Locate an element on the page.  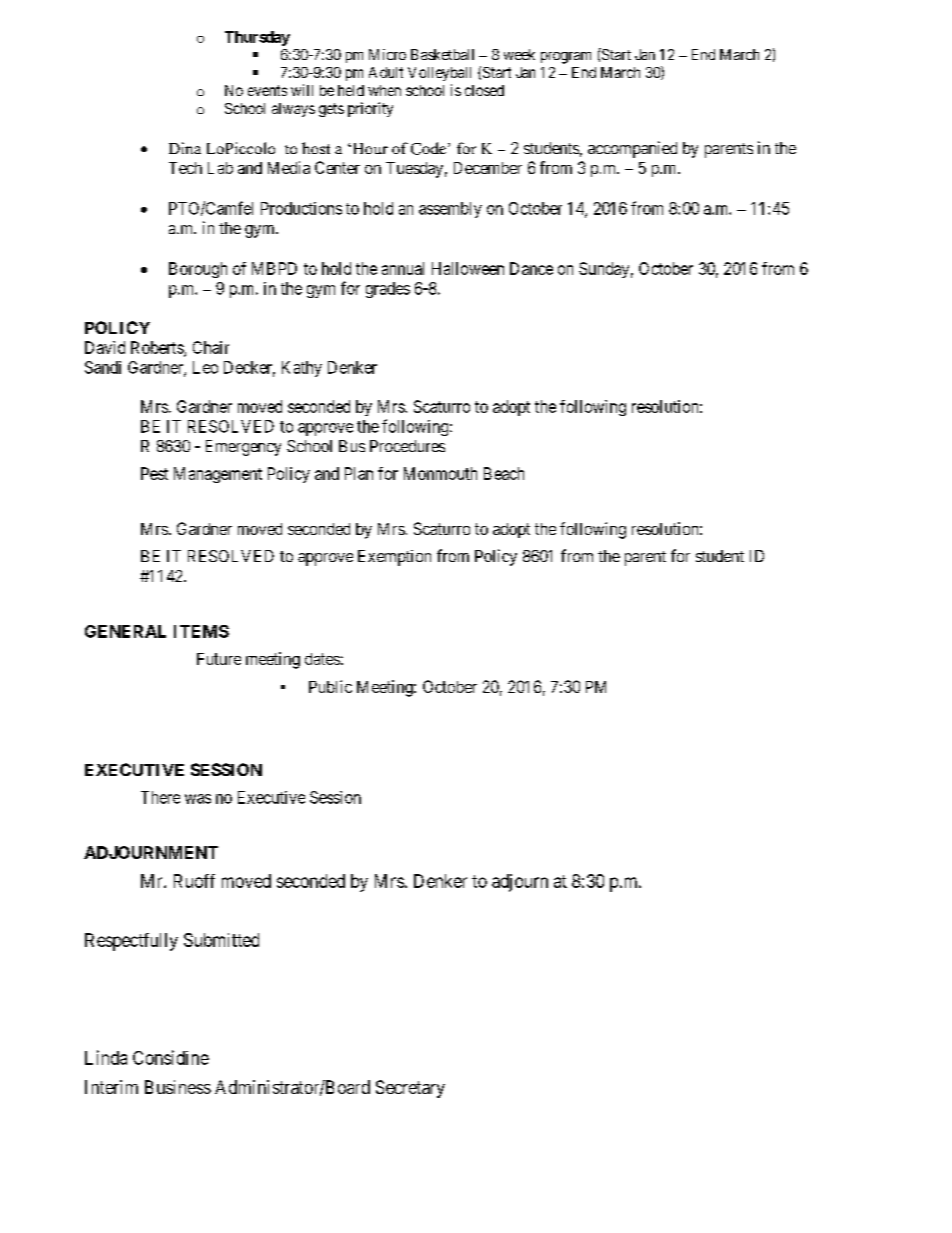
program is located at coordinates (566, 58).
